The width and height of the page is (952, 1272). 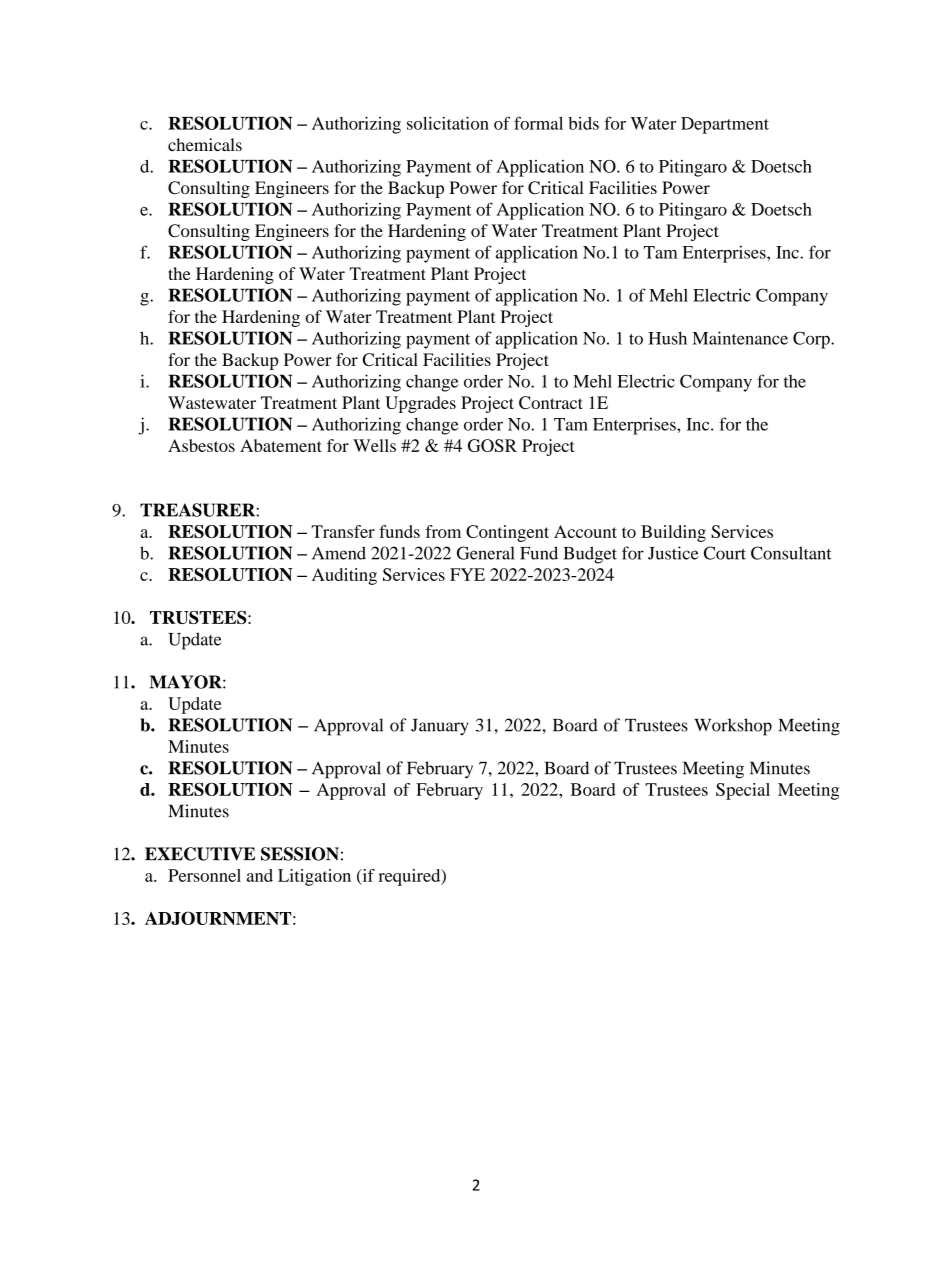 What do you see at coordinates (551, 402) in the page?
I see `Contract` at bounding box center [551, 402].
